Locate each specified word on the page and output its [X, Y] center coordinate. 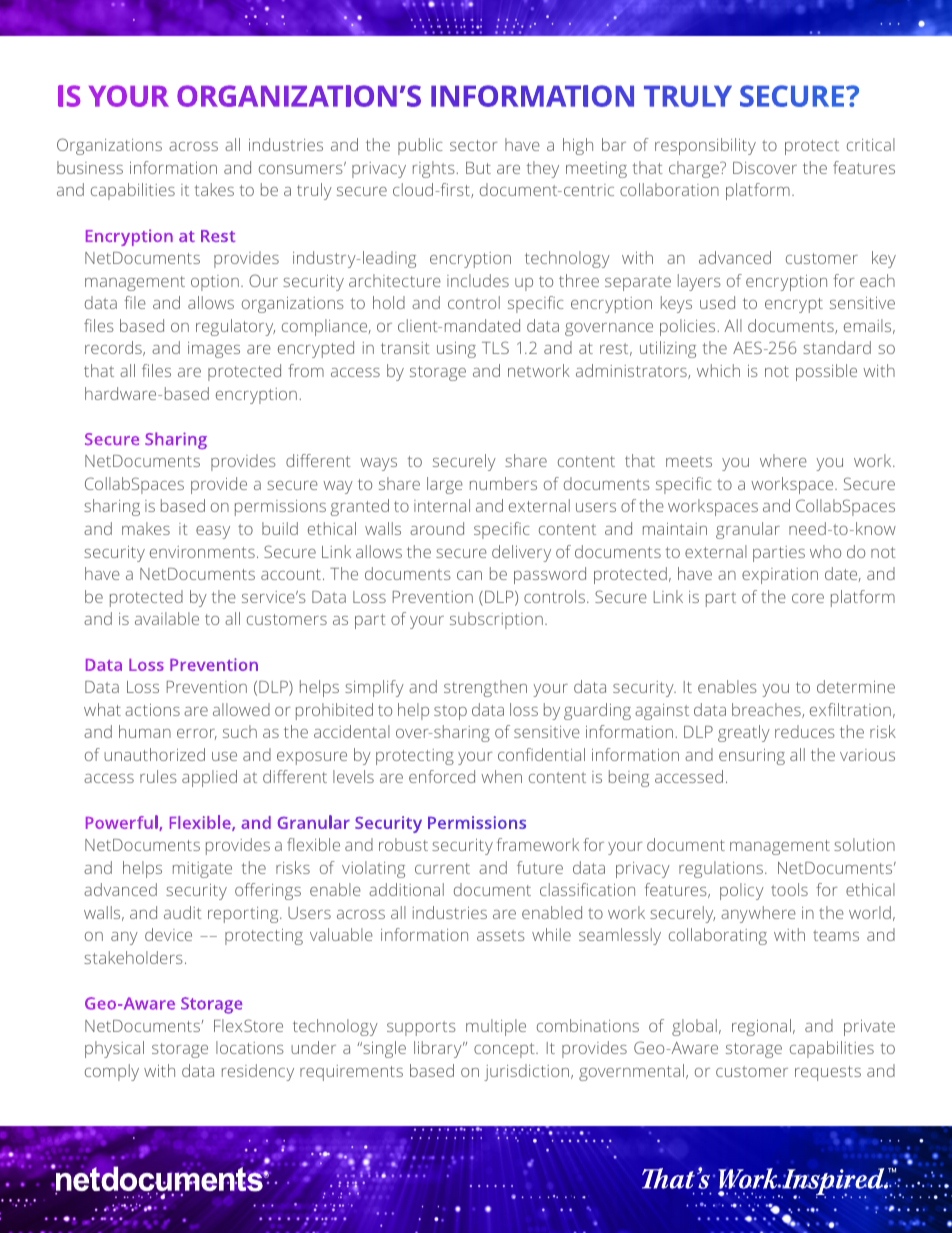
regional [761, 1027]
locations [250, 1047]
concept [505, 1050]
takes [214, 189]
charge [695, 169]
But [478, 168]
